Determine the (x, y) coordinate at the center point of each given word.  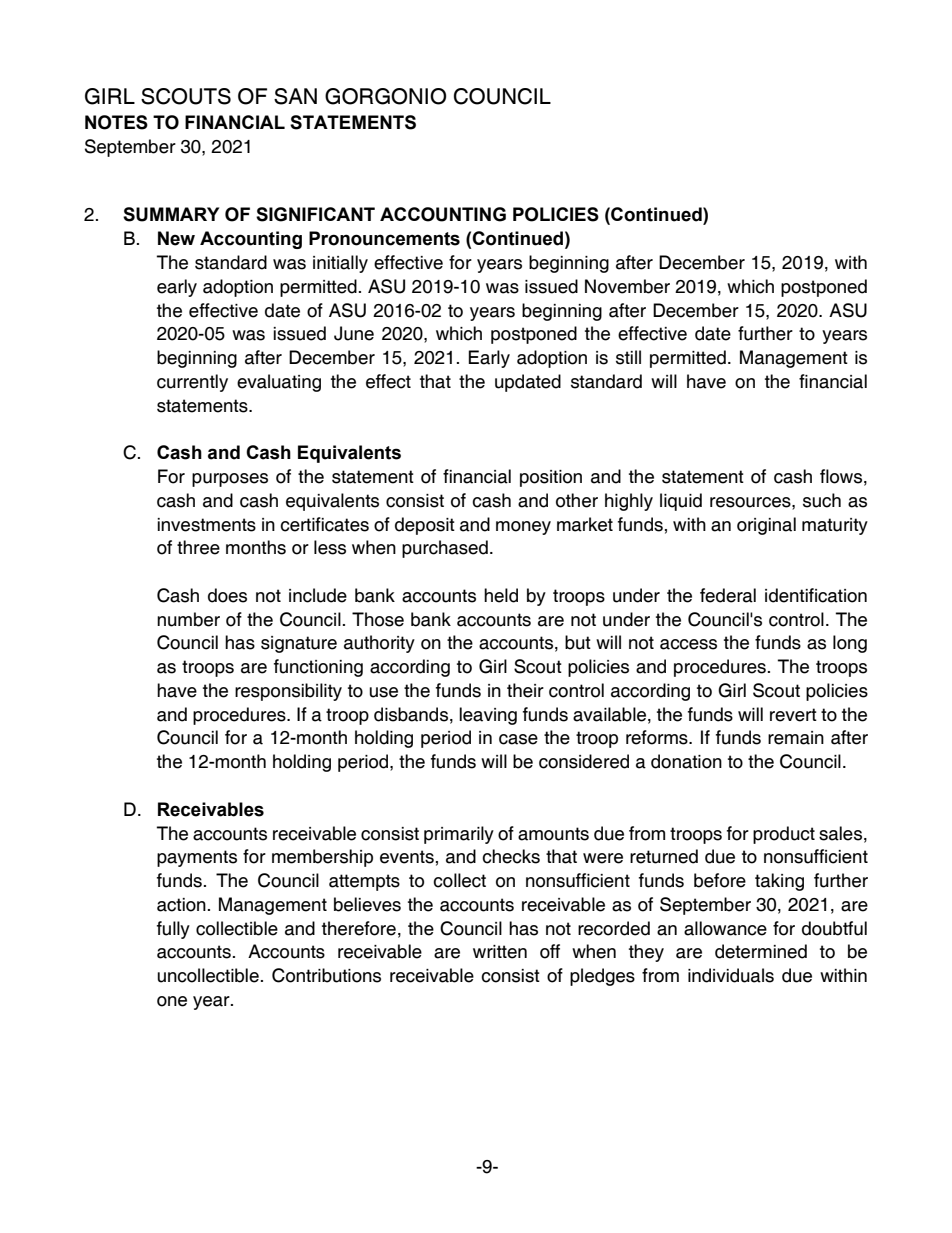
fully (173, 930)
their (525, 690)
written (500, 952)
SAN (295, 96)
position (551, 478)
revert (793, 715)
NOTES (116, 122)
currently (192, 383)
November (627, 286)
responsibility (288, 692)
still (628, 357)
